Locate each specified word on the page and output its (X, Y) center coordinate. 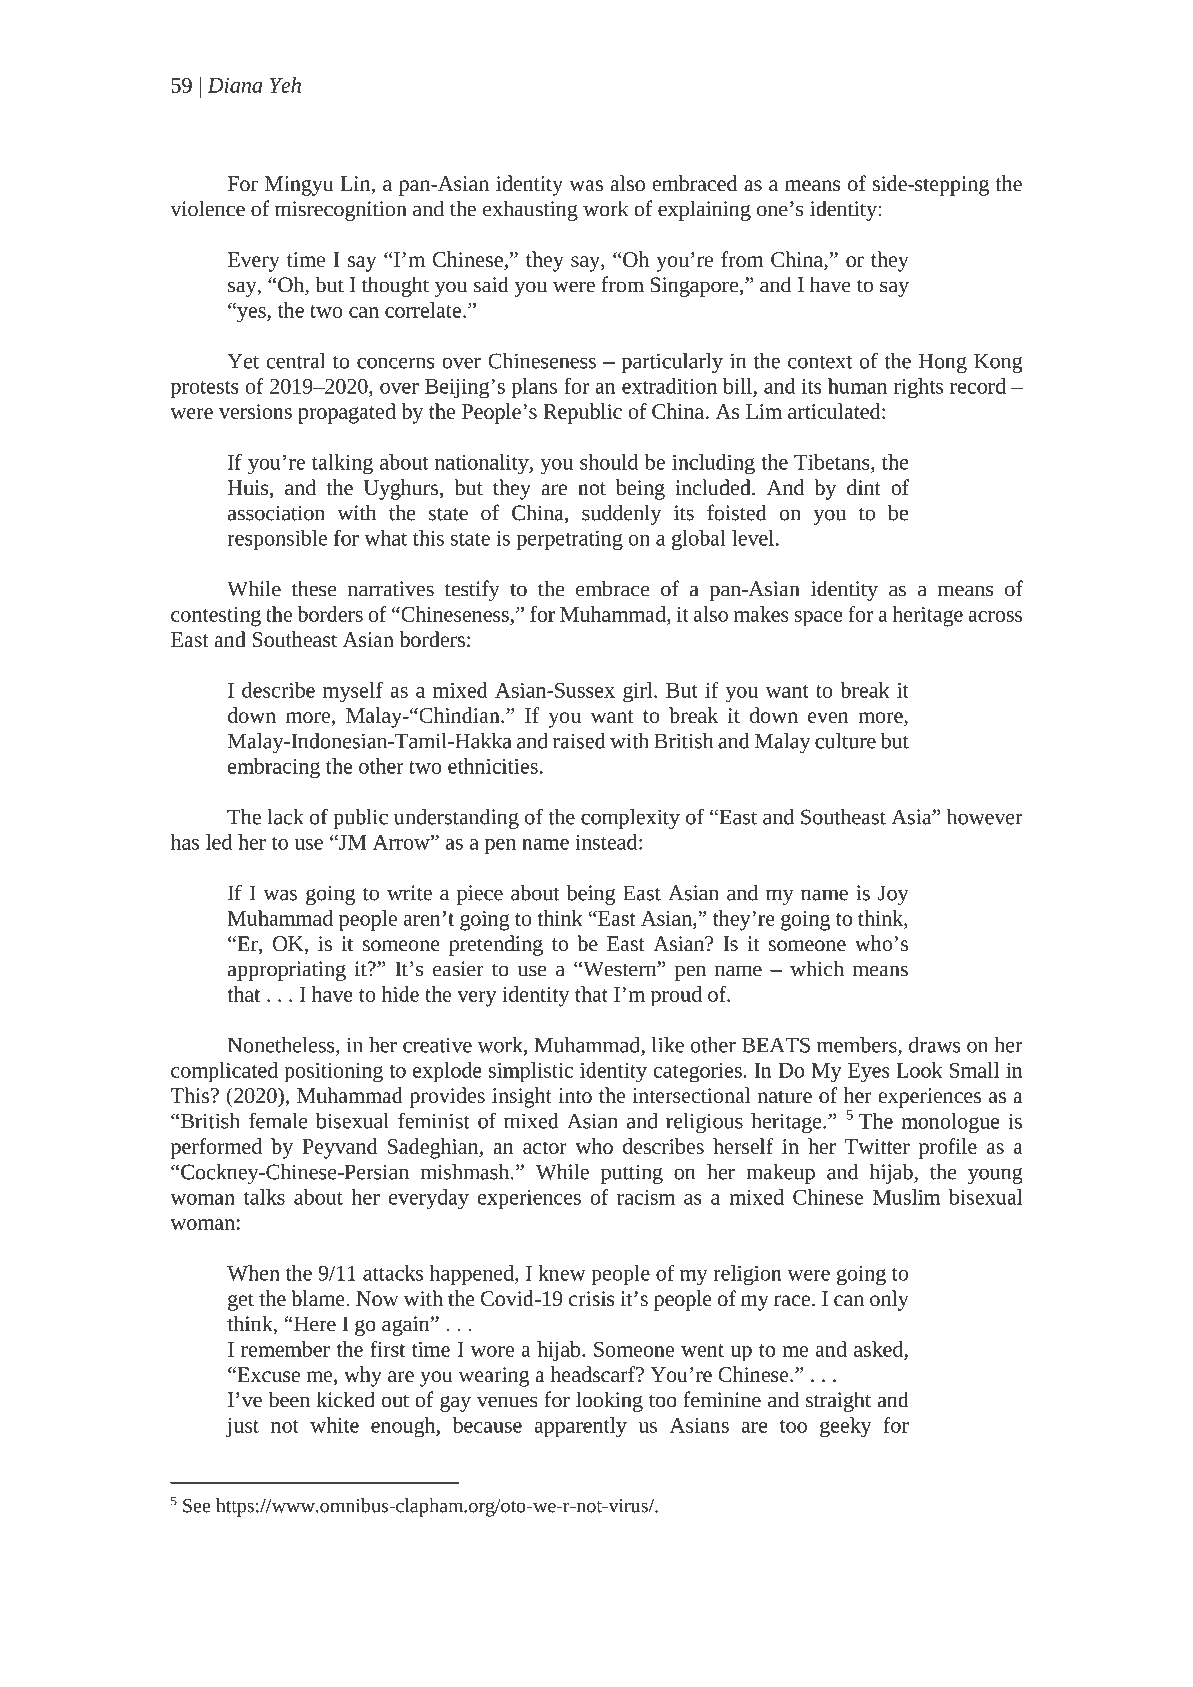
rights (918, 388)
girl (639, 692)
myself (353, 692)
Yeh (285, 85)
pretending (496, 945)
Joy (893, 895)
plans (534, 388)
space (818, 619)
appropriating (287, 971)
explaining (704, 210)
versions (255, 411)
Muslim (907, 1197)
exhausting (530, 210)
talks (264, 1197)
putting (632, 1174)
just (242, 1428)
